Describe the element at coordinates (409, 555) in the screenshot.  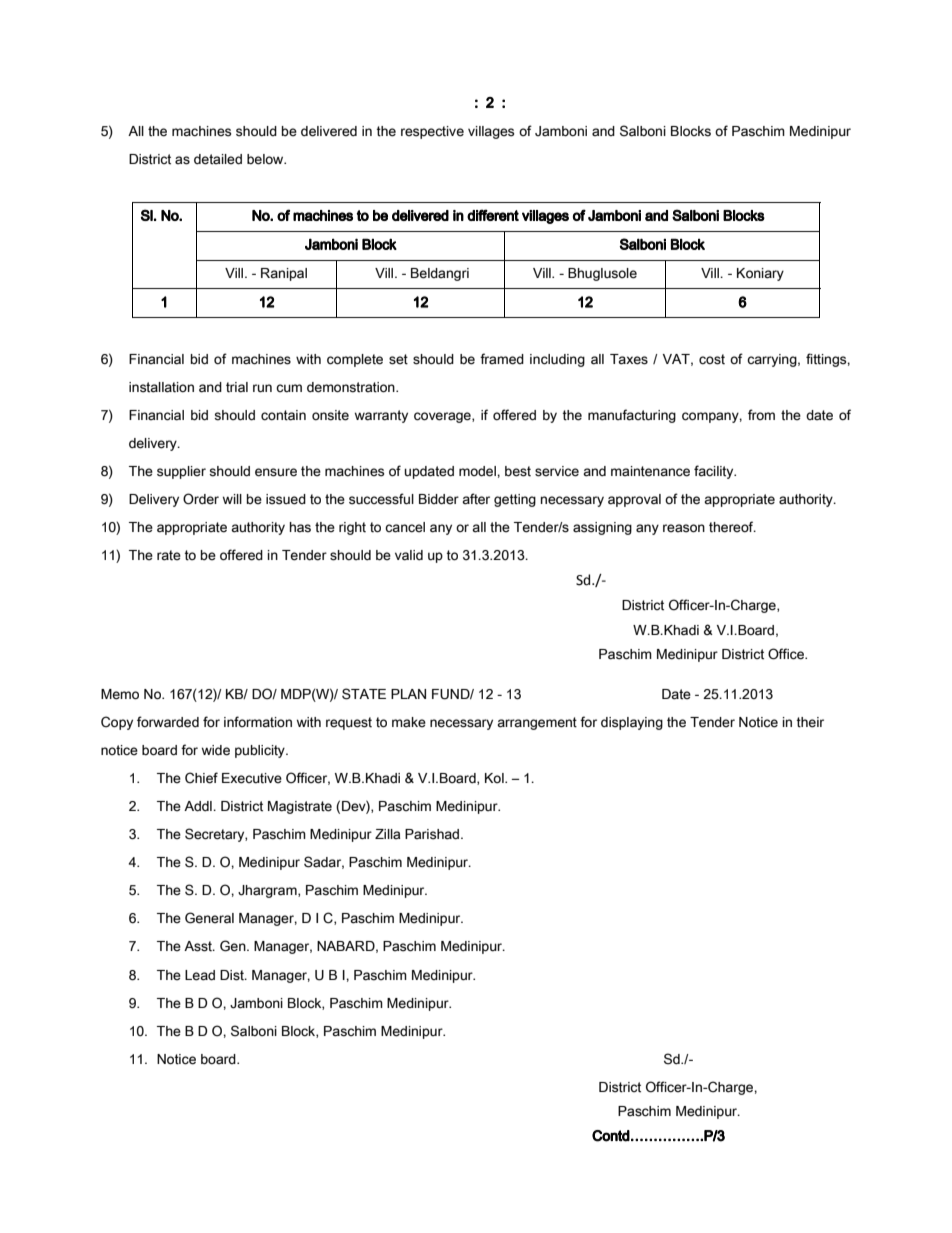
I see `valid` at that location.
